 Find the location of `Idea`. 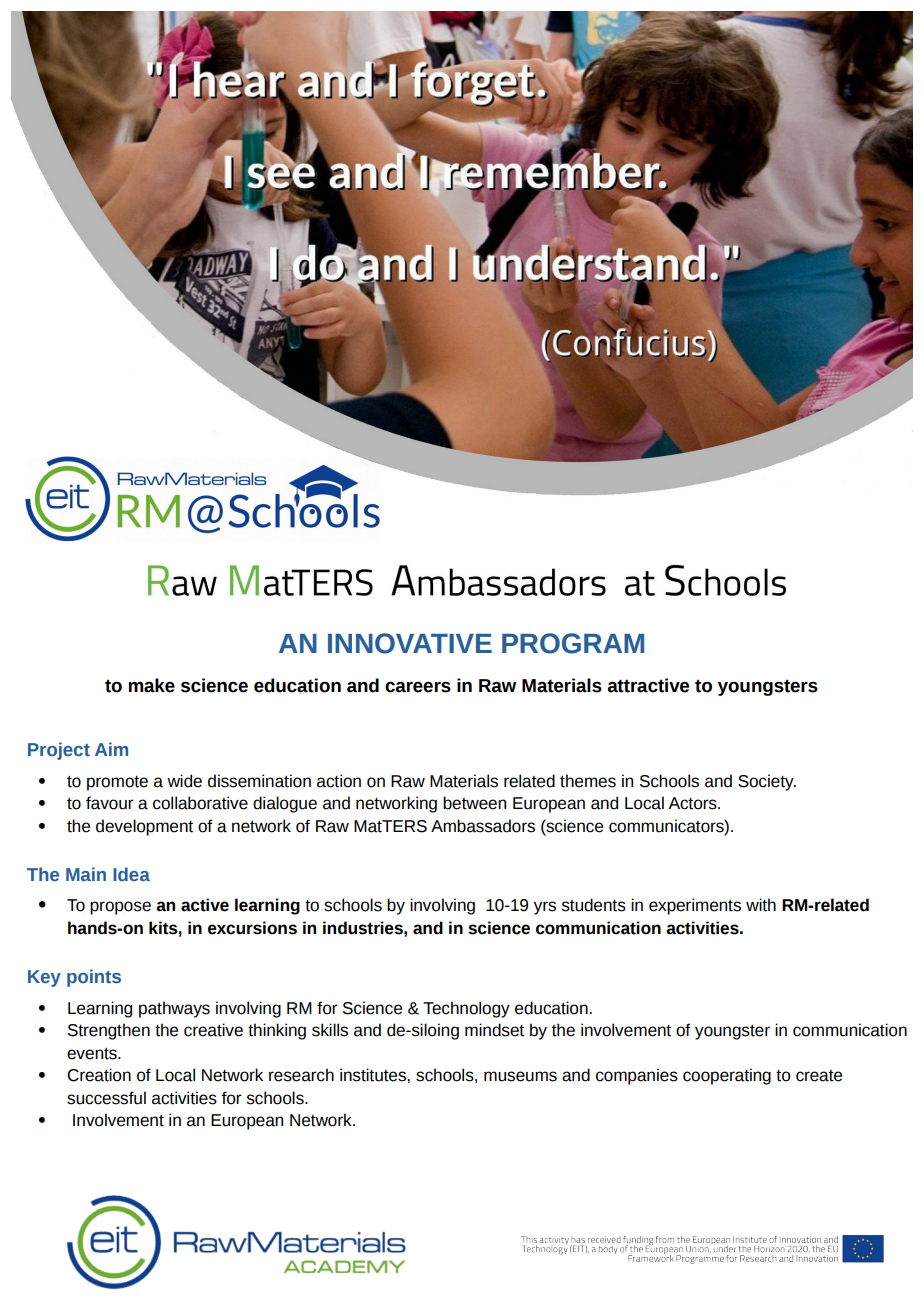

Idea is located at coordinates (131, 874).
